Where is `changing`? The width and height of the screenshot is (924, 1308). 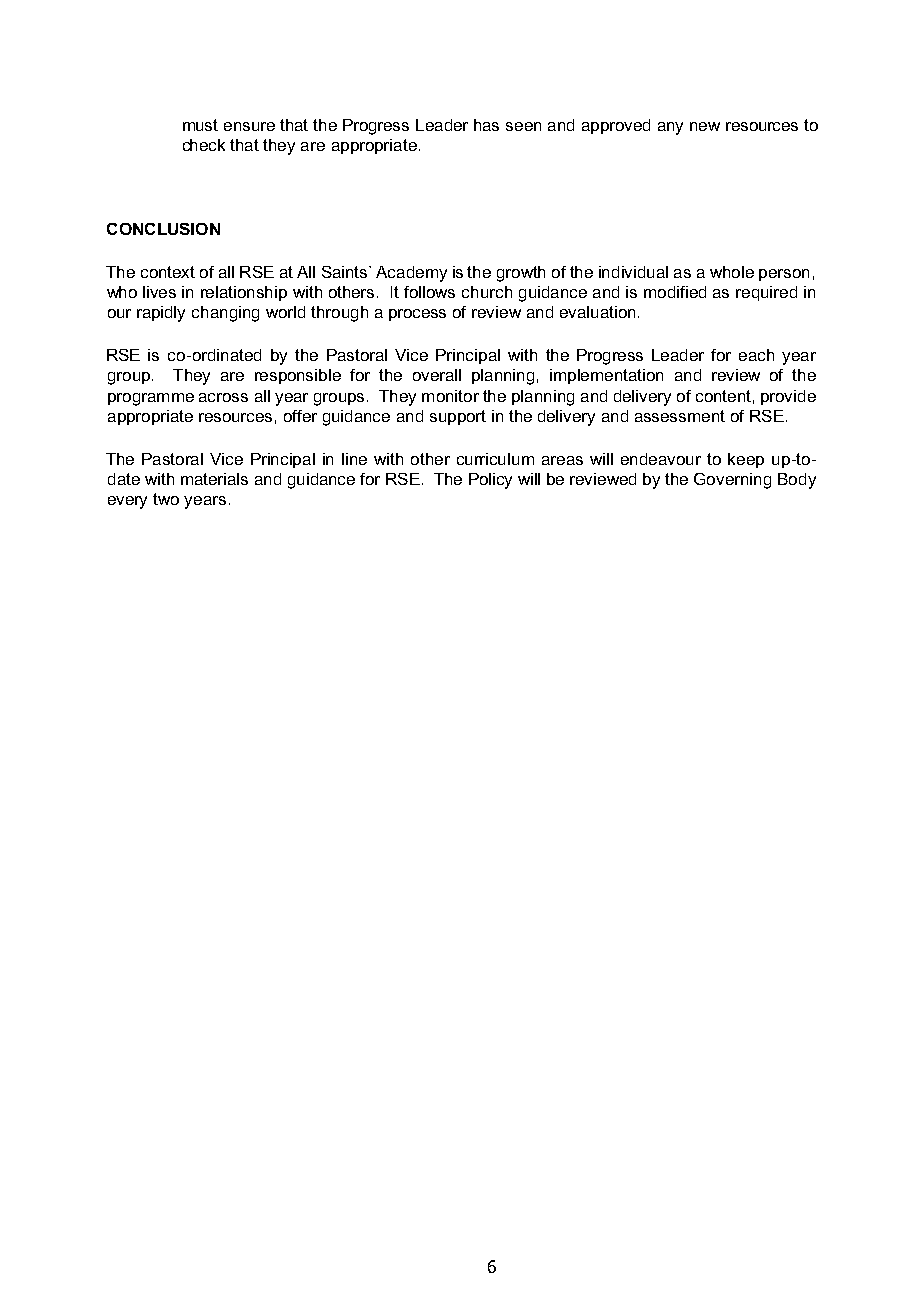
changing is located at coordinates (225, 314).
